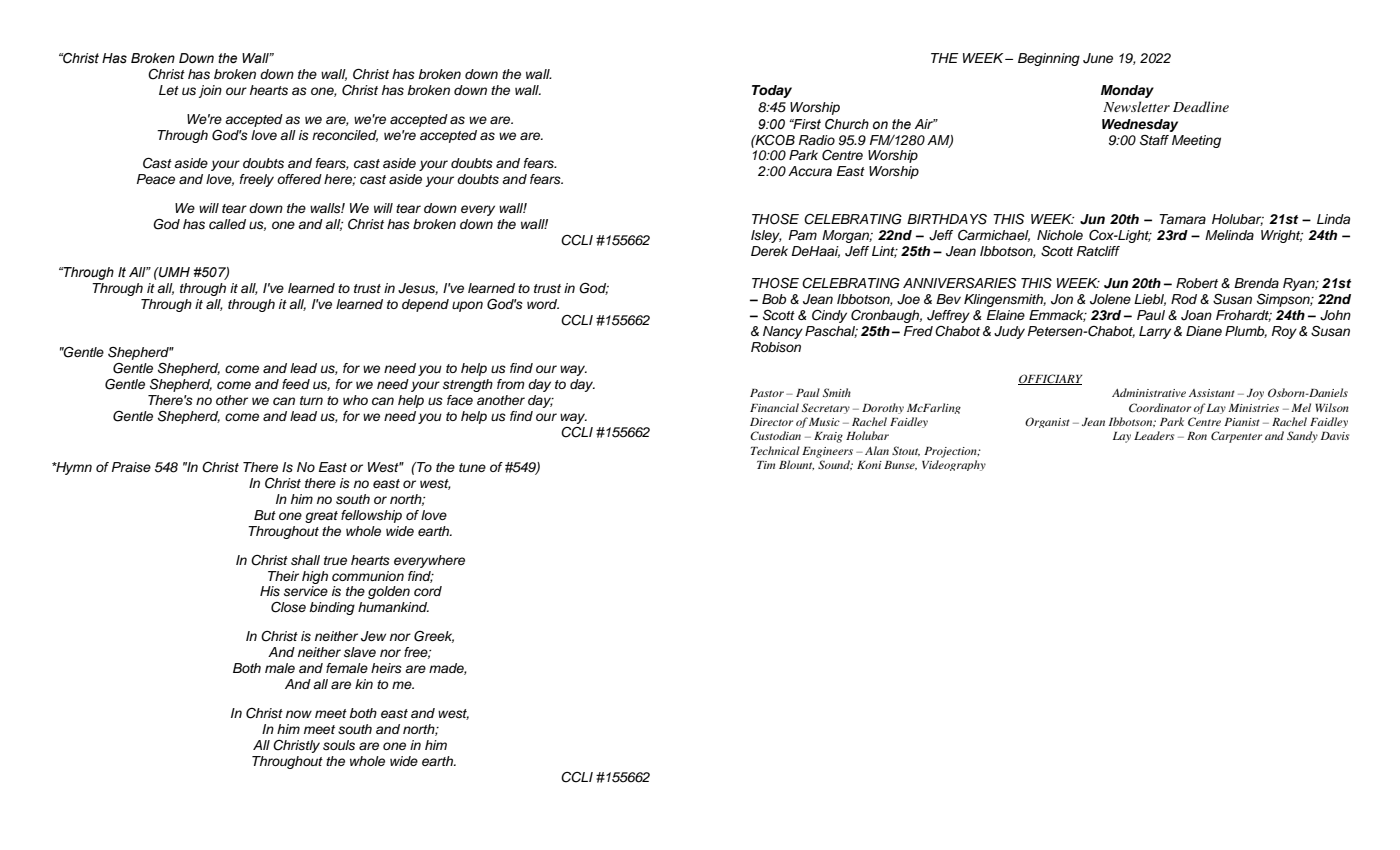 Image resolution: width=1400 pixels, height=850 pixels. Describe the element at coordinates (1160, 407) in the screenshot. I see `Coordinator` at that location.
